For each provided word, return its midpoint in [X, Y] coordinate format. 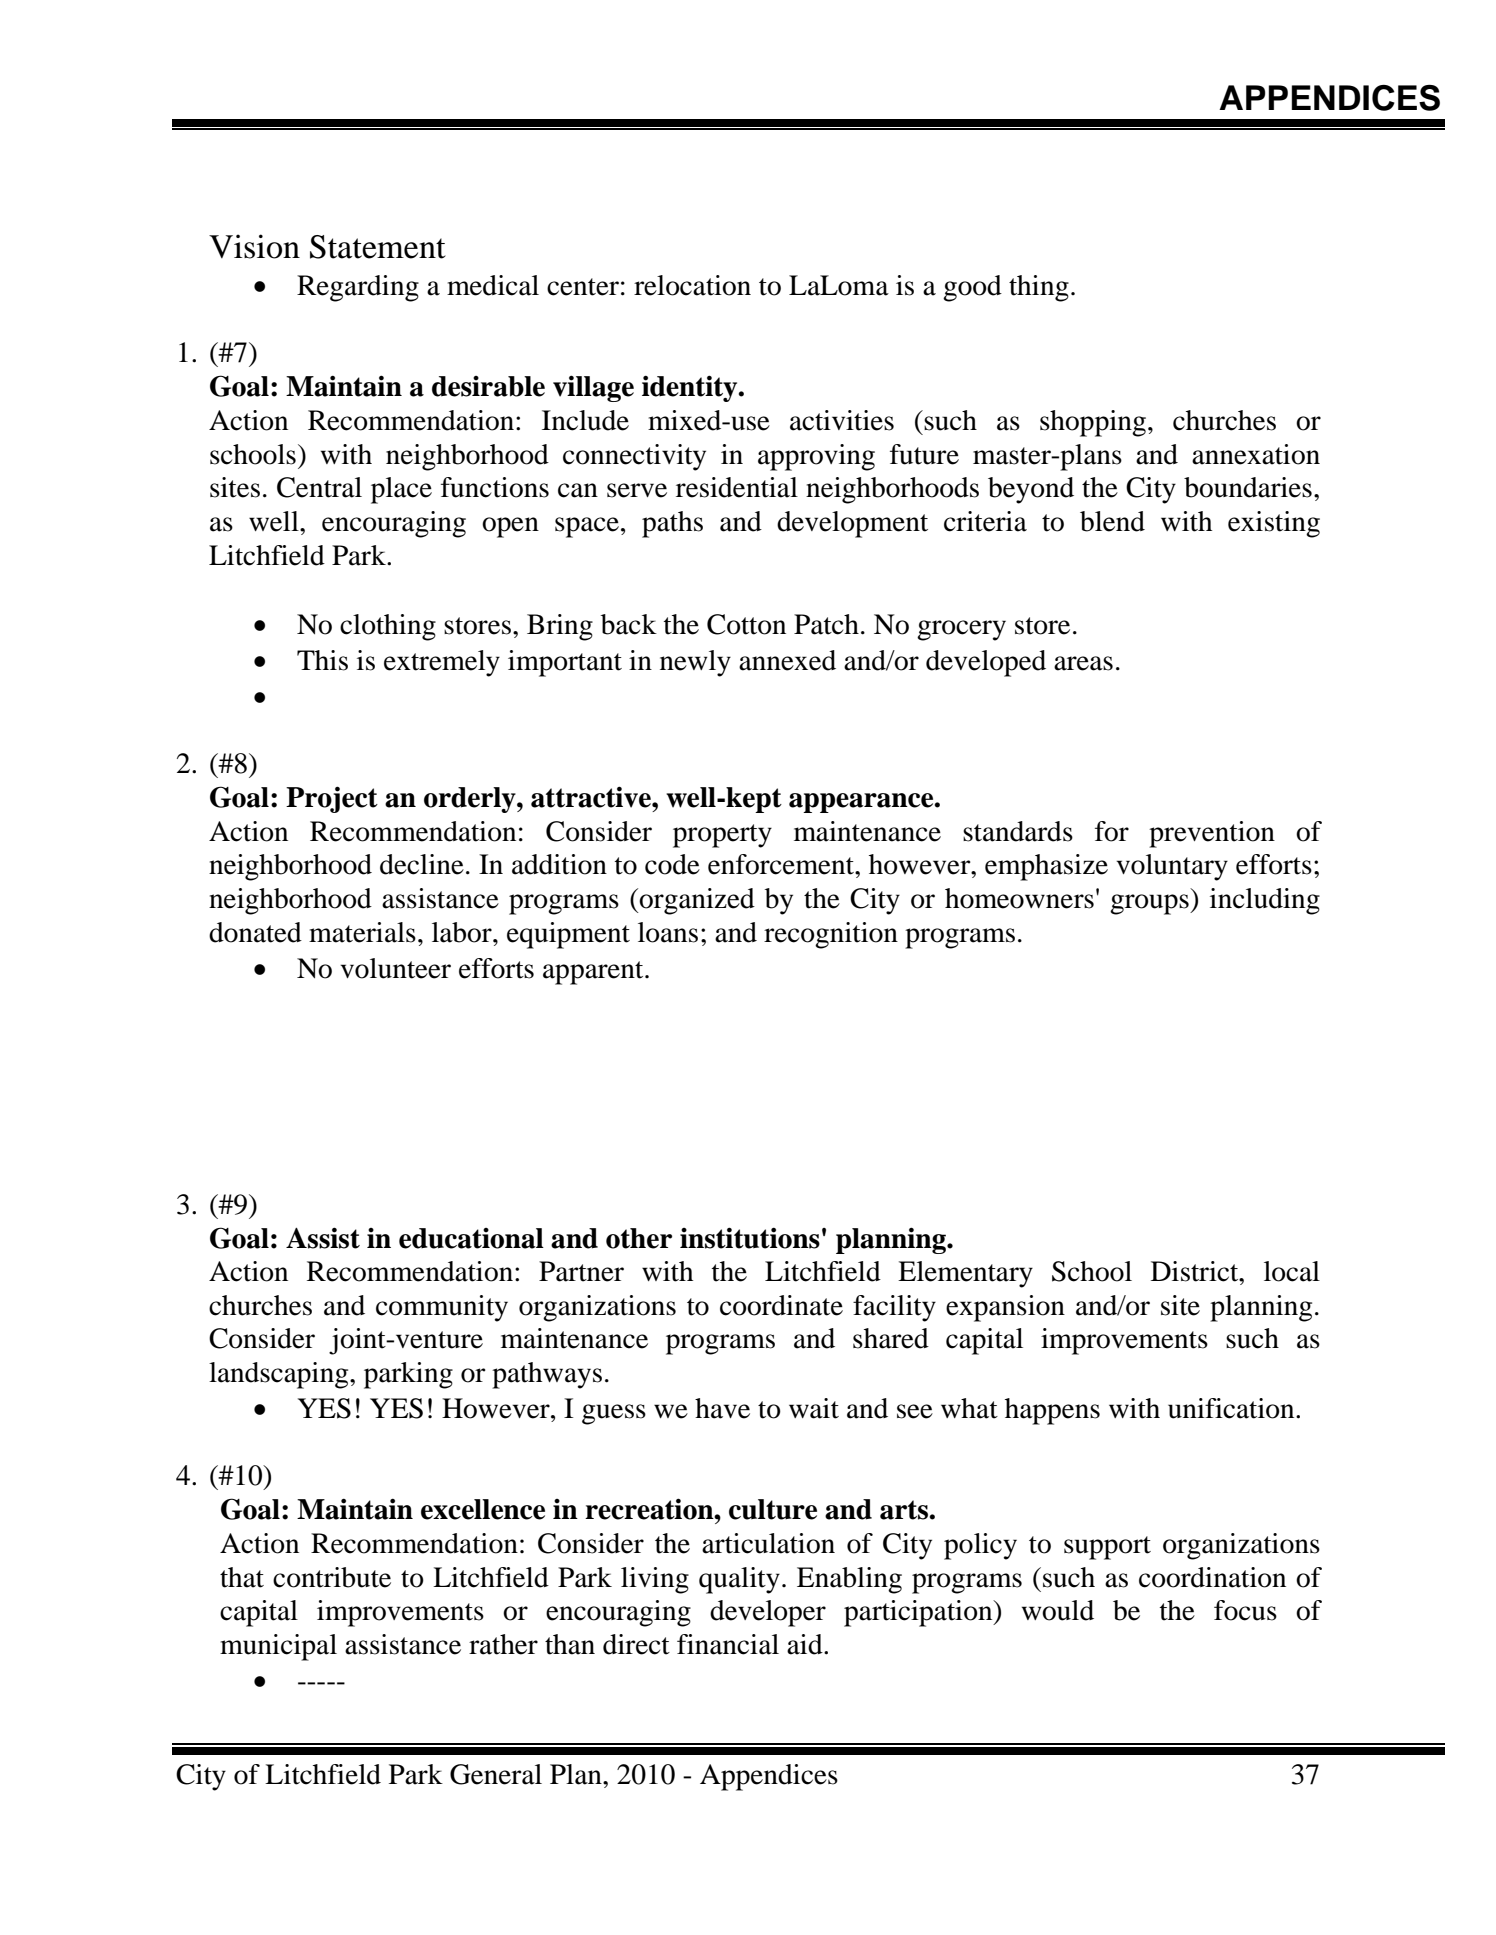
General [496, 1774]
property [722, 836]
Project [332, 799]
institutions [750, 1238]
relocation [692, 285]
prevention [1212, 834]
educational [471, 1238]
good [972, 288]
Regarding [358, 288]
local [1292, 1271]
